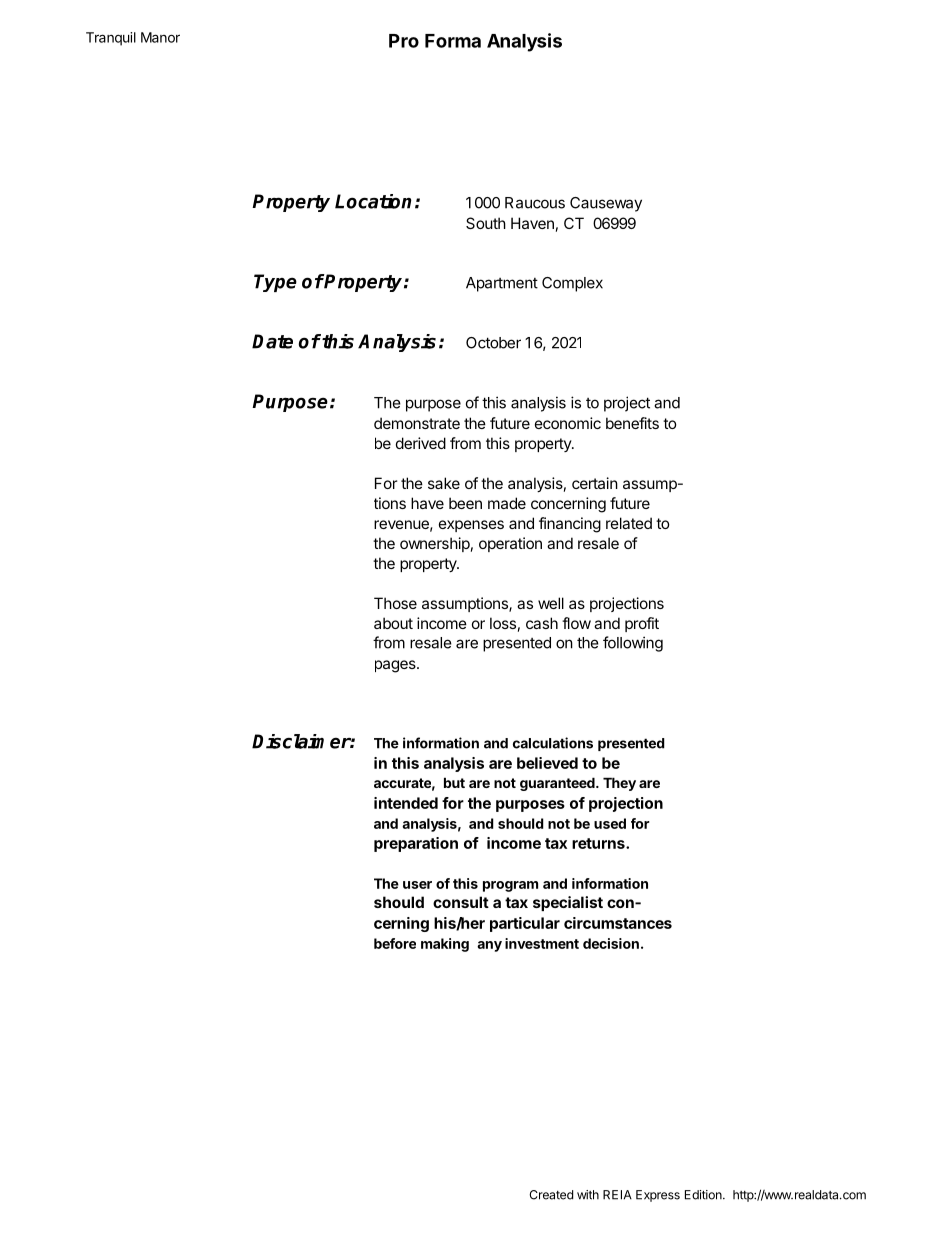 The height and width of the screenshot is (1233, 952). What do you see at coordinates (568, 903) in the screenshot?
I see `specialist` at bounding box center [568, 903].
